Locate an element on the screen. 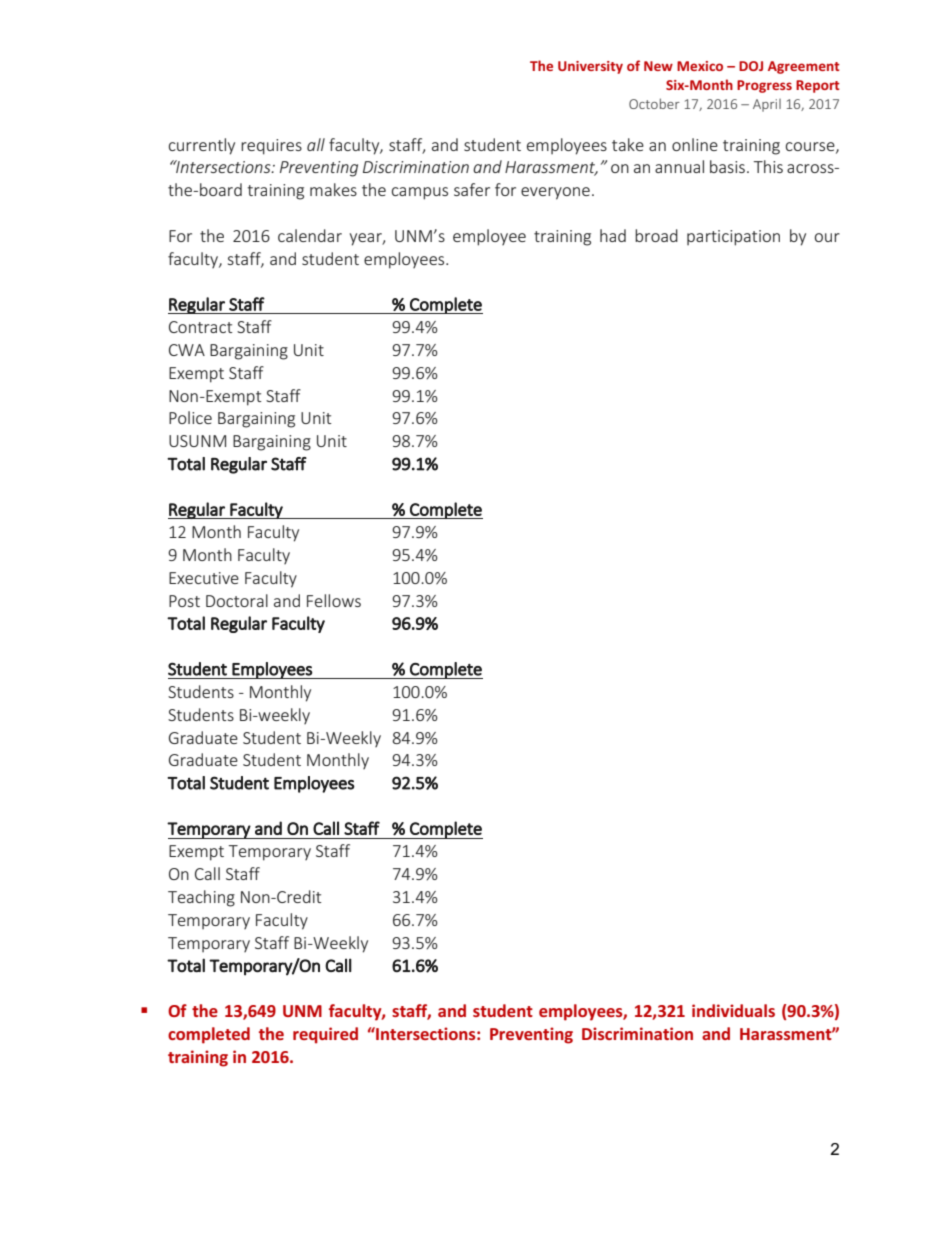 The image size is (952, 1233). Progress is located at coordinates (764, 86).
